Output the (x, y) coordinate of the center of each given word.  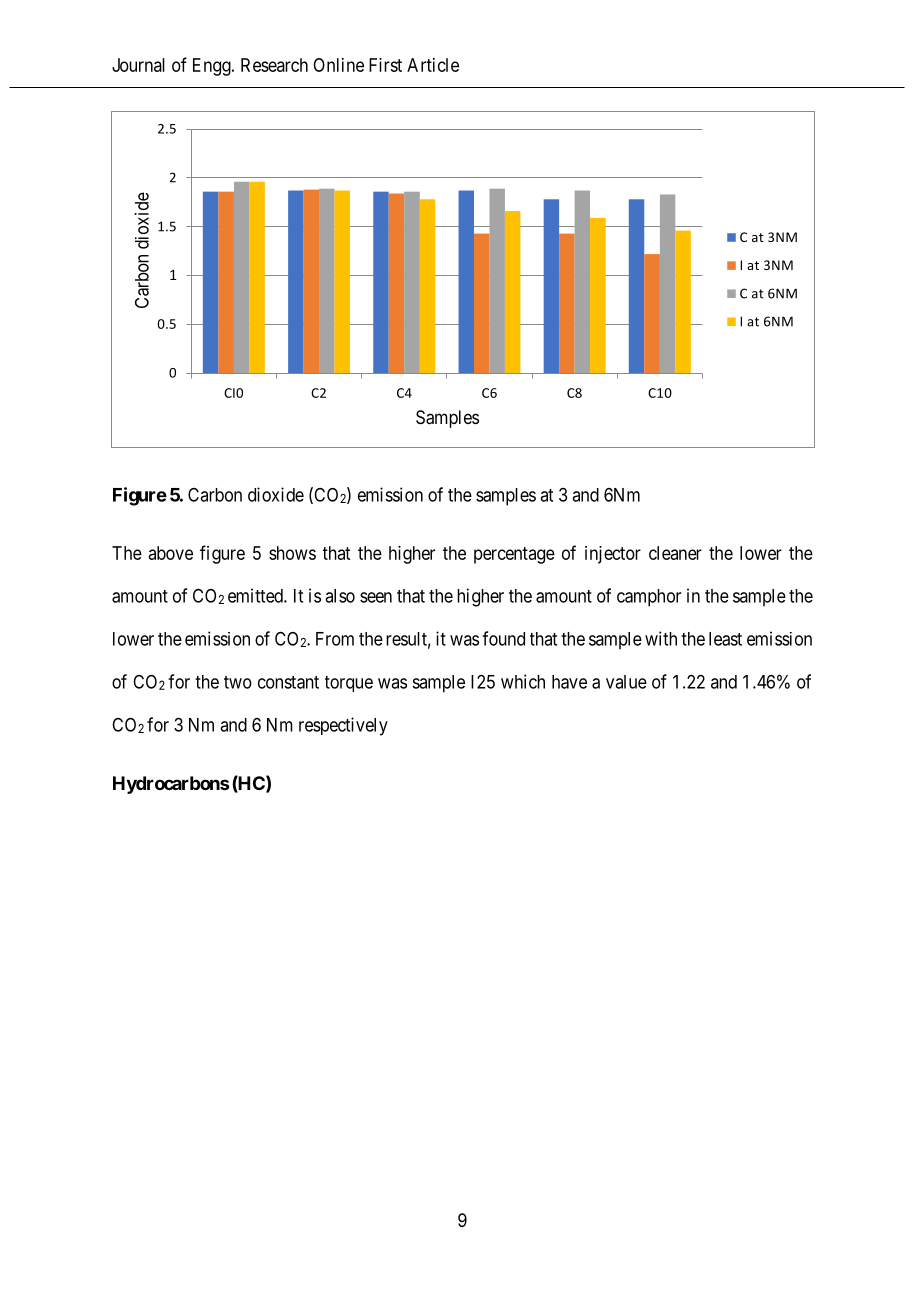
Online (338, 65)
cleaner (675, 553)
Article (433, 65)
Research (274, 65)
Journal (138, 65)
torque (349, 684)
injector (613, 555)
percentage (514, 555)
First (385, 65)
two (238, 682)
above (171, 553)
